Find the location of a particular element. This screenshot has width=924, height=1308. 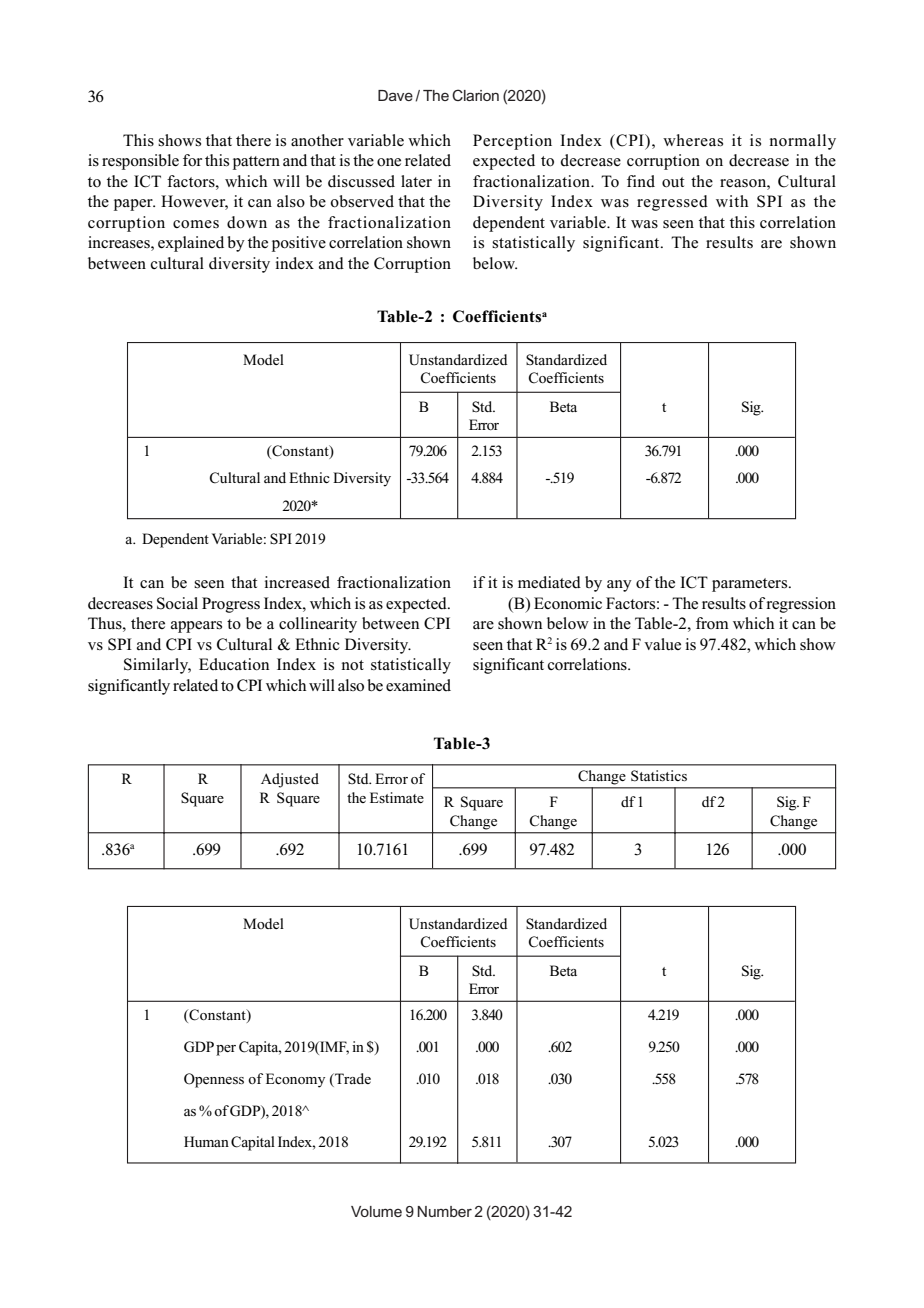

whereas is located at coordinates (693, 140).
